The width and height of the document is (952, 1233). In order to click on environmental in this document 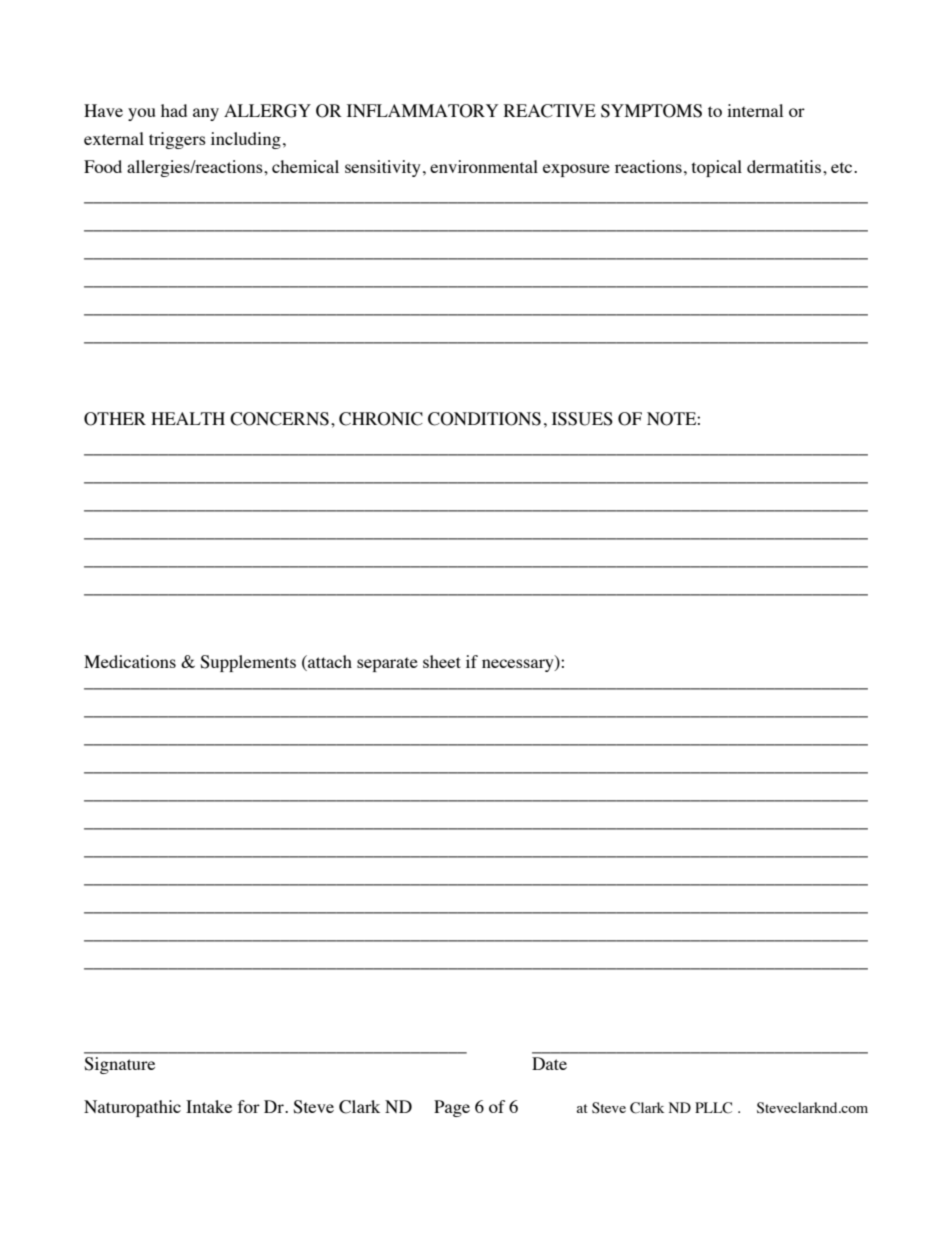, I will do `click(484, 166)`.
